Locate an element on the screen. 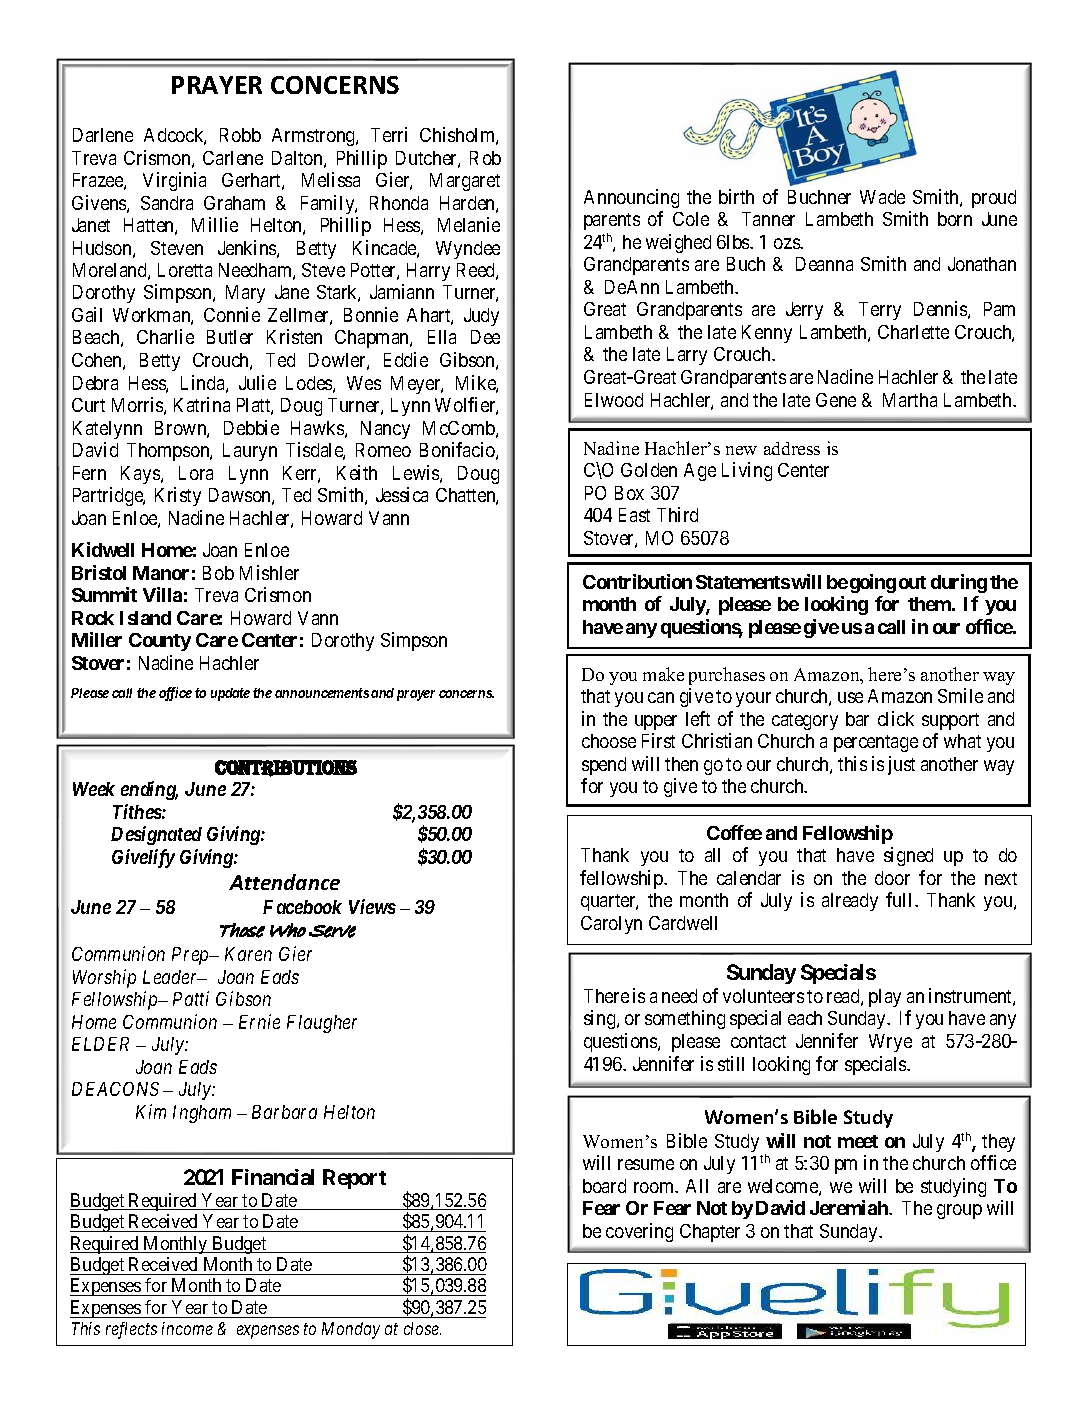 This screenshot has height=1408, width=1088. income is located at coordinates (187, 1328).
